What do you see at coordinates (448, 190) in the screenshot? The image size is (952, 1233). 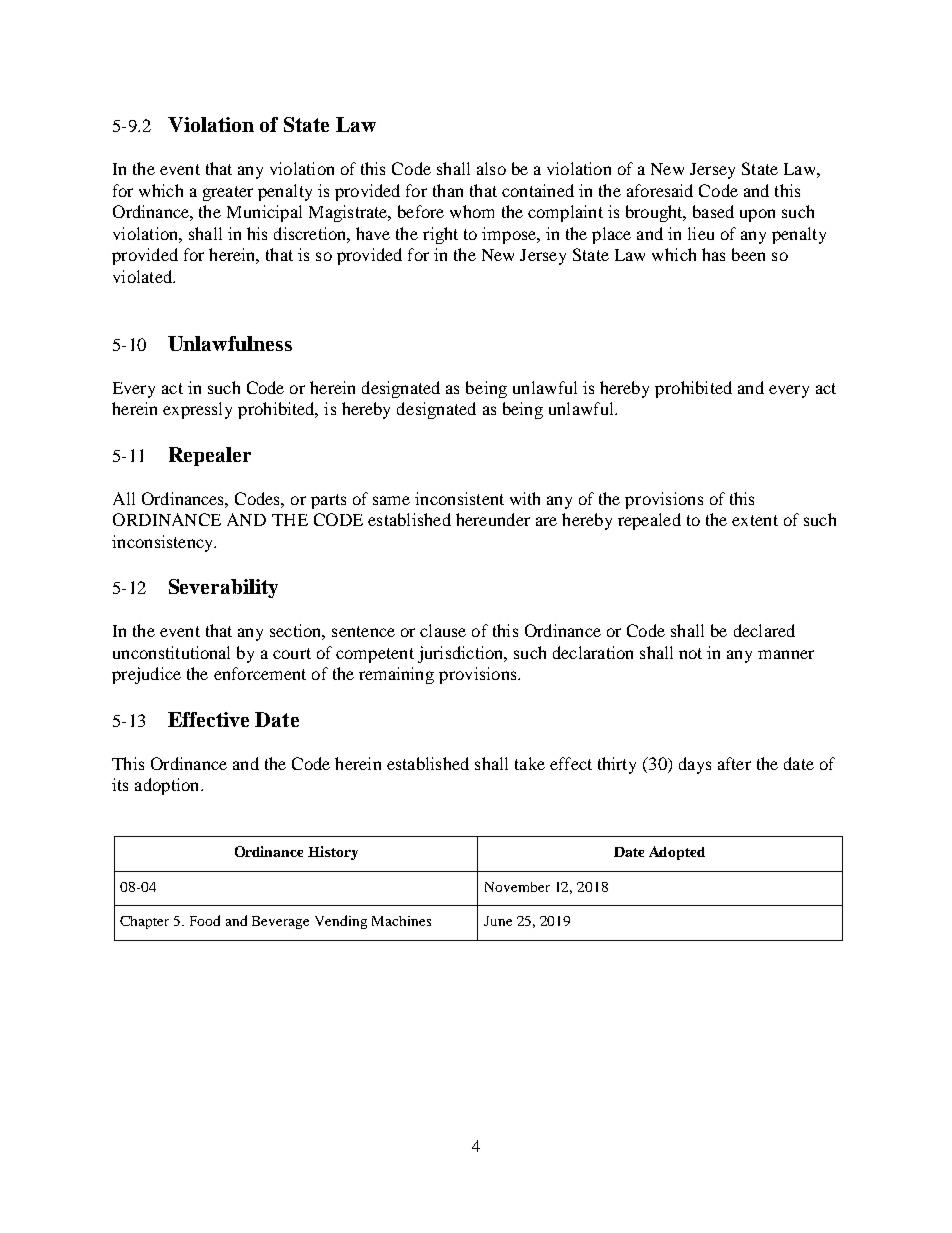 I see `than` at bounding box center [448, 190].
